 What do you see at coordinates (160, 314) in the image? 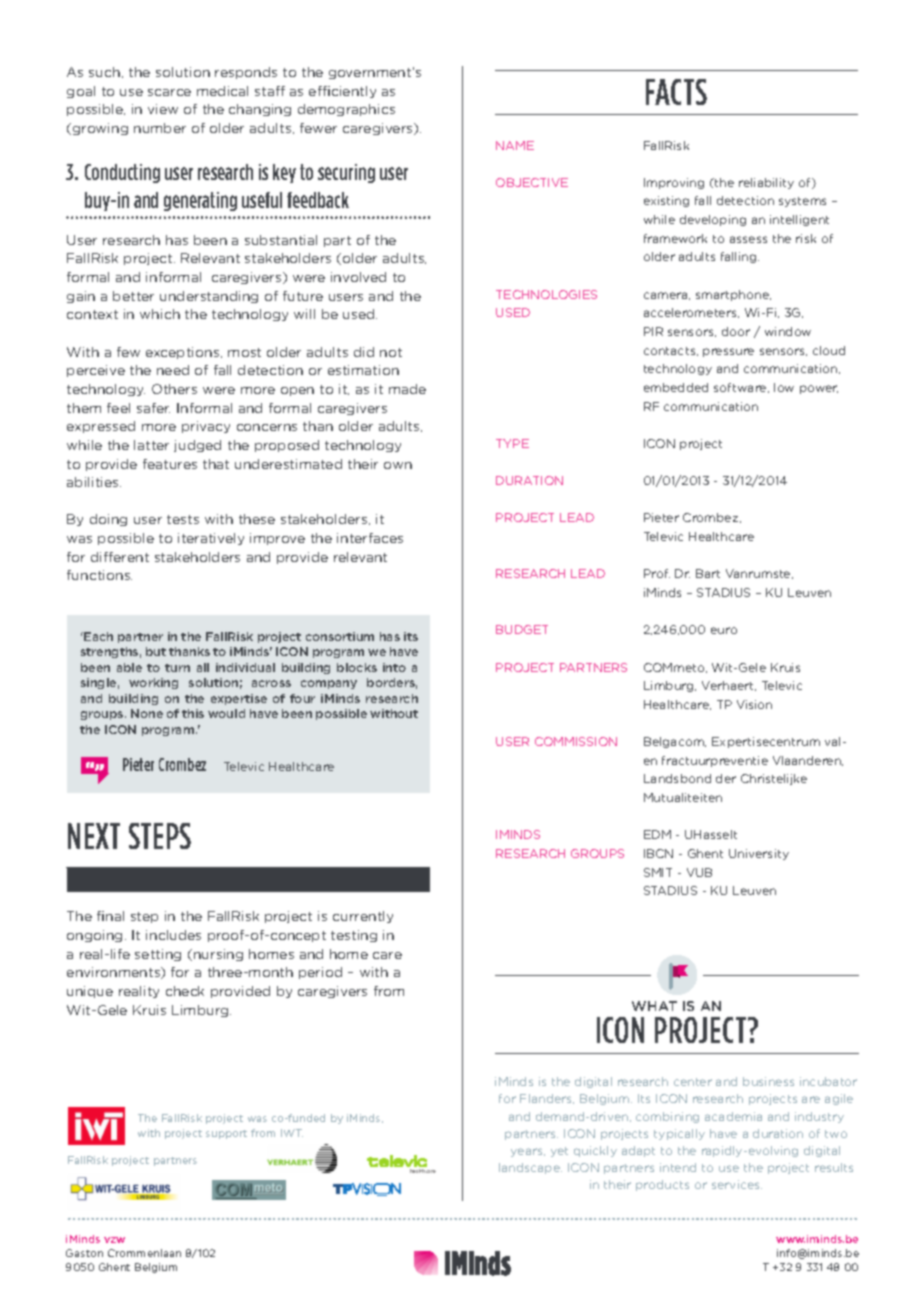
I see `which` at bounding box center [160, 314].
